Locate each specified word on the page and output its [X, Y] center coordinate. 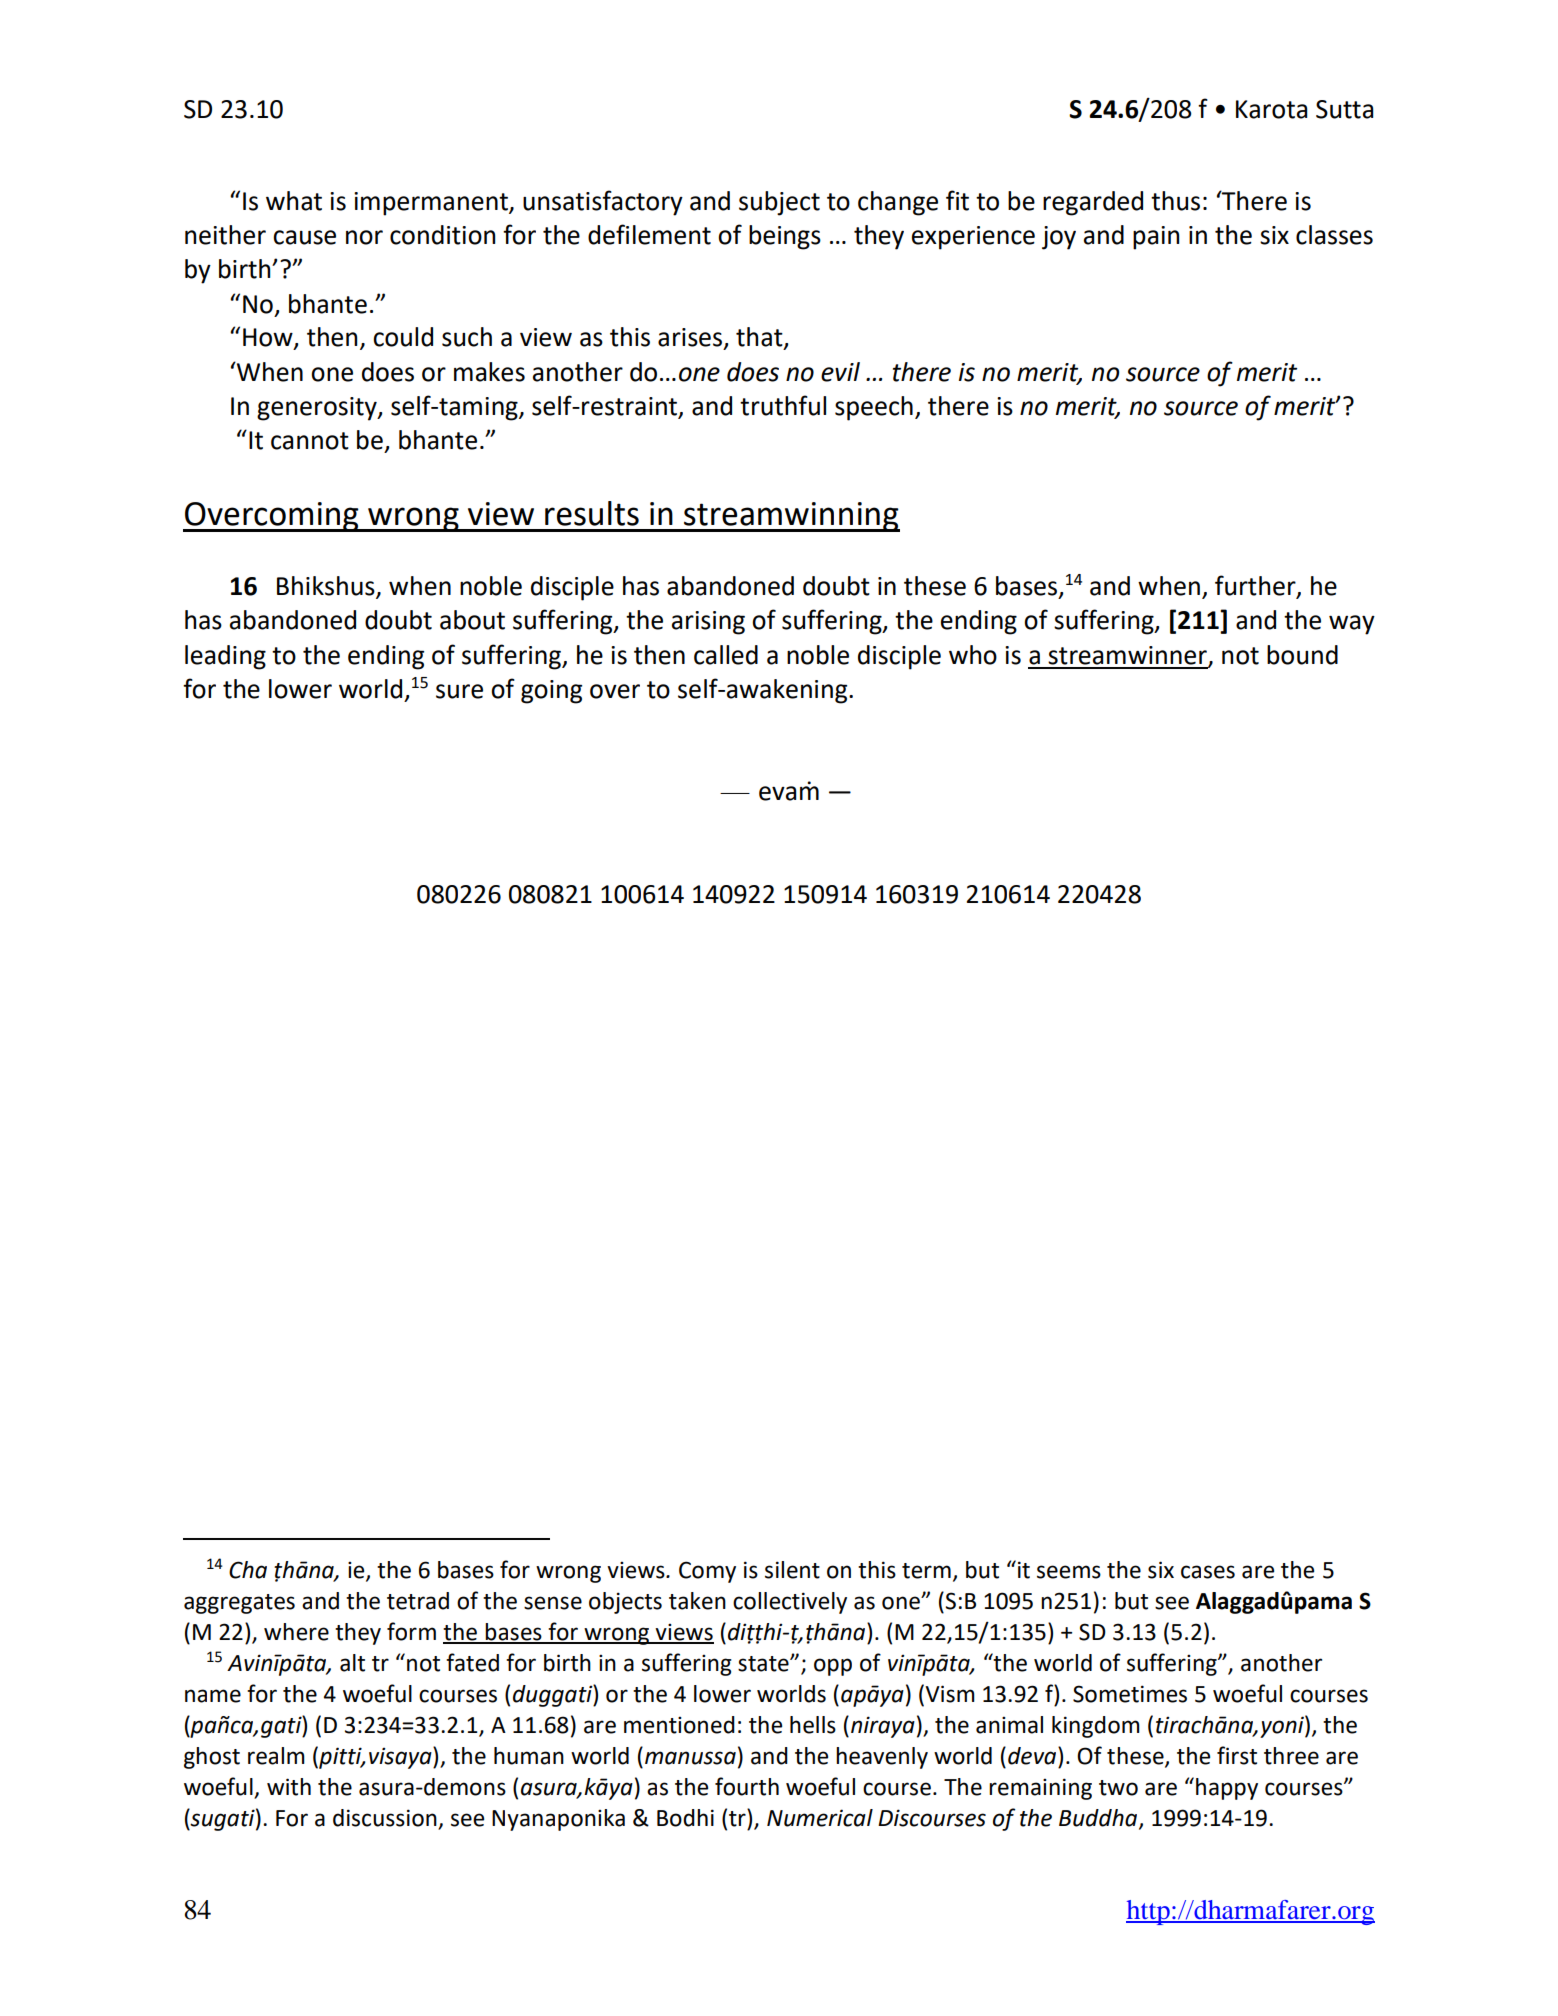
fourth [747, 1786]
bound [1302, 655]
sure [459, 691]
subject [779, 203]
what [294, 201]
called [726, 655]
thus [1175, 201]
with [289, 1787]
